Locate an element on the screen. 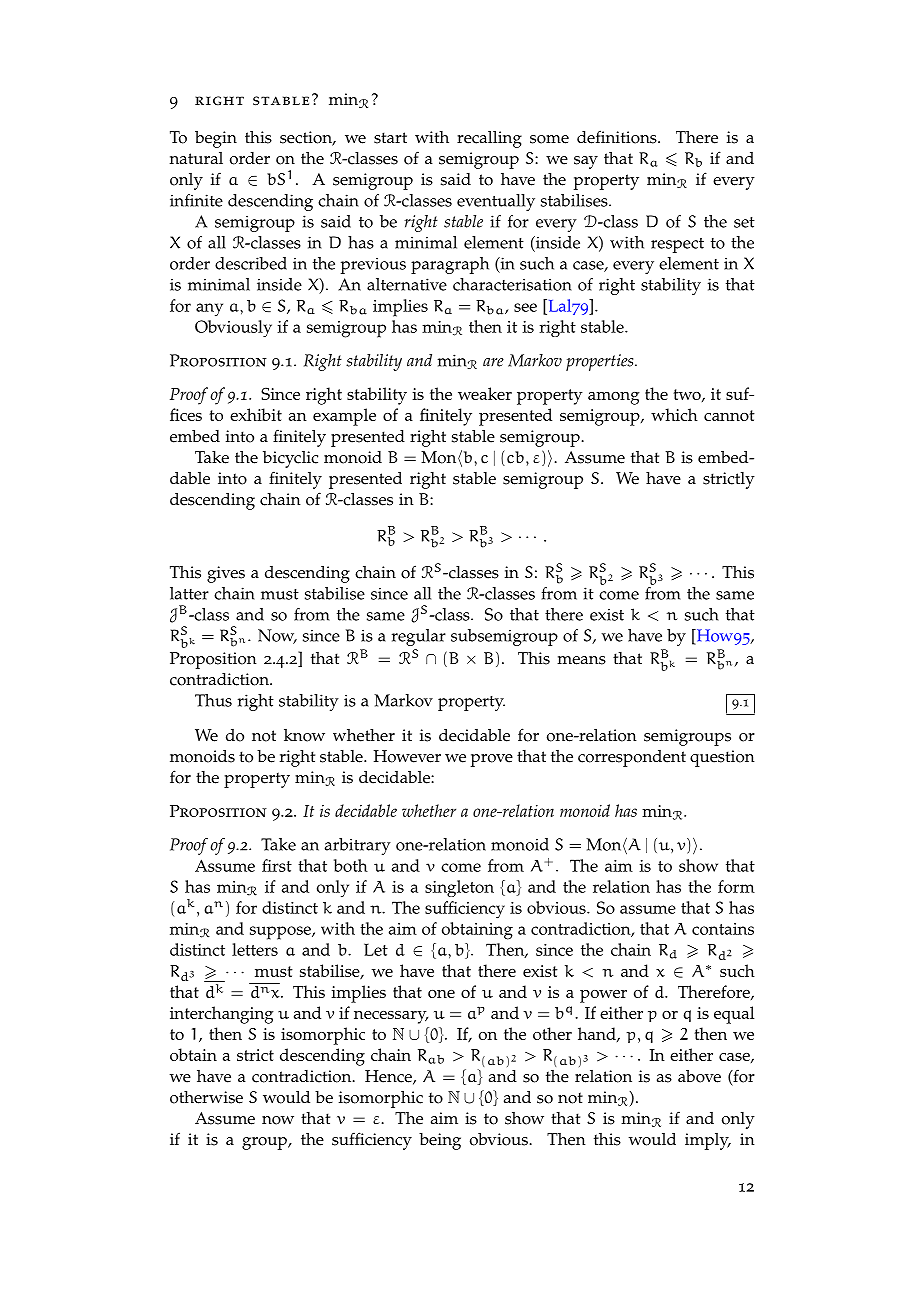 This screenshot has height=1308, width=924. regular is located at coordinates (419, 637).
